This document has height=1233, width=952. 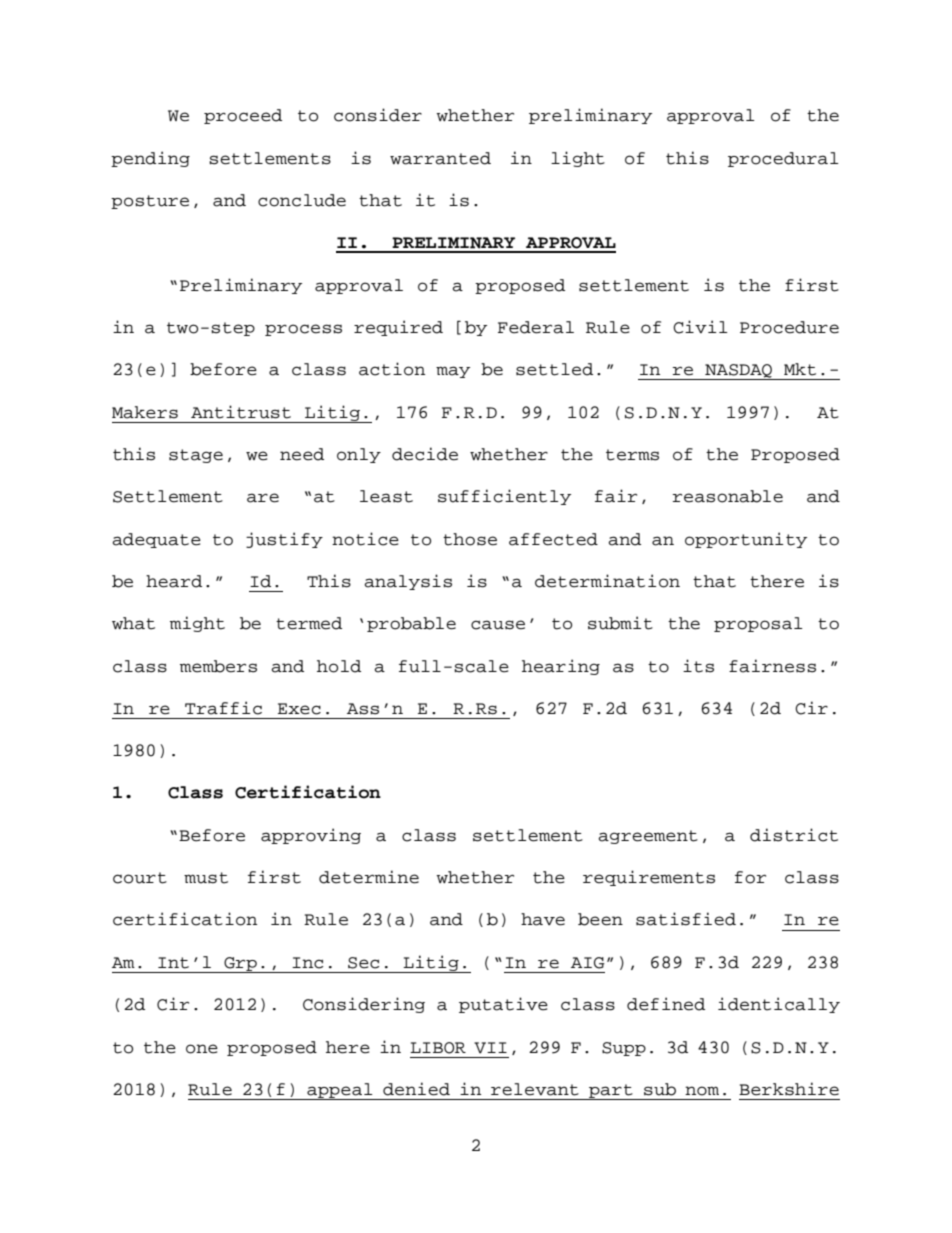 What do you see at coordinates (197, 624) in the document?
I see `might` at bounding box center [197, 624].
